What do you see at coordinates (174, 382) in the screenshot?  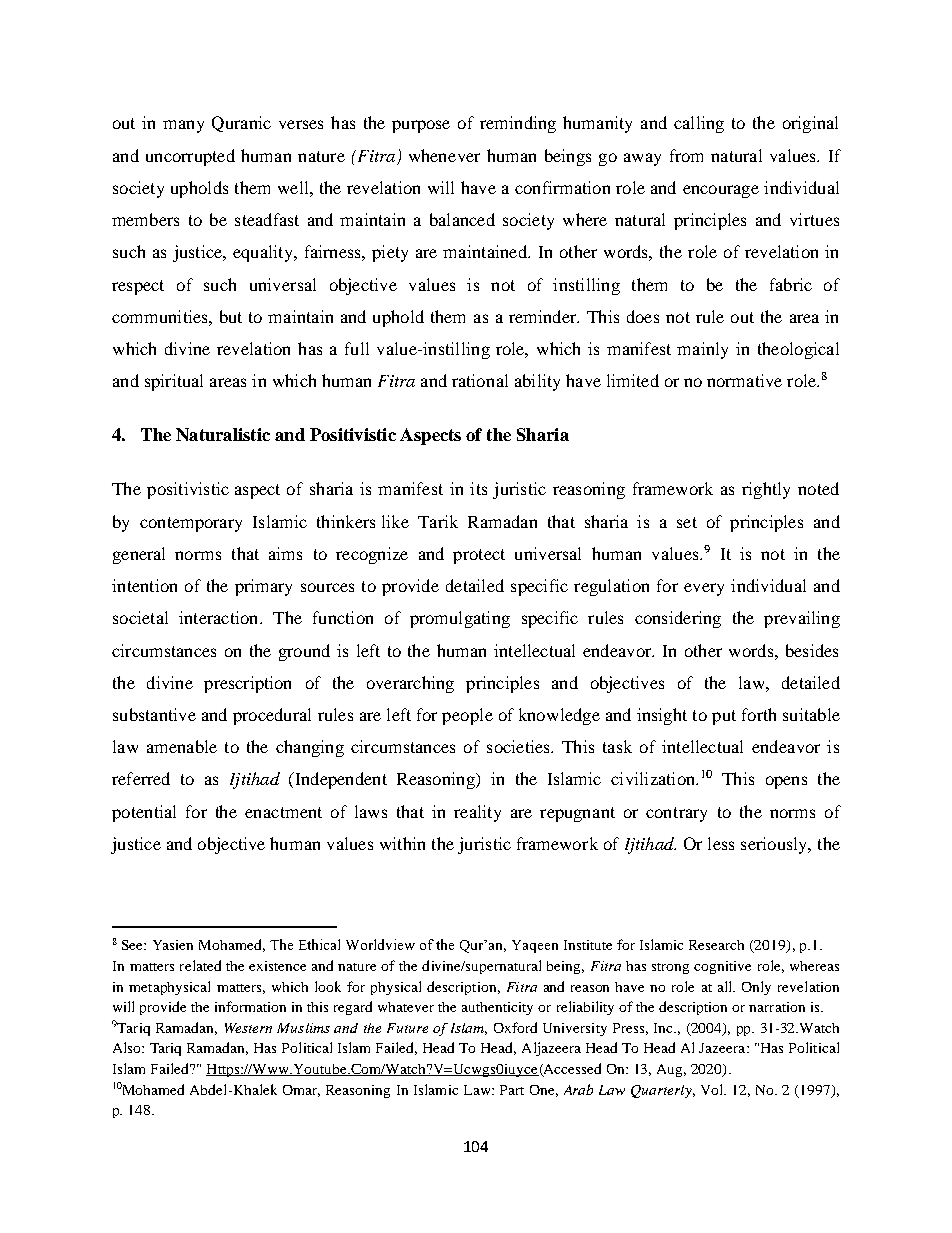 I see `spiritual` at bounding box center [174, 382].
